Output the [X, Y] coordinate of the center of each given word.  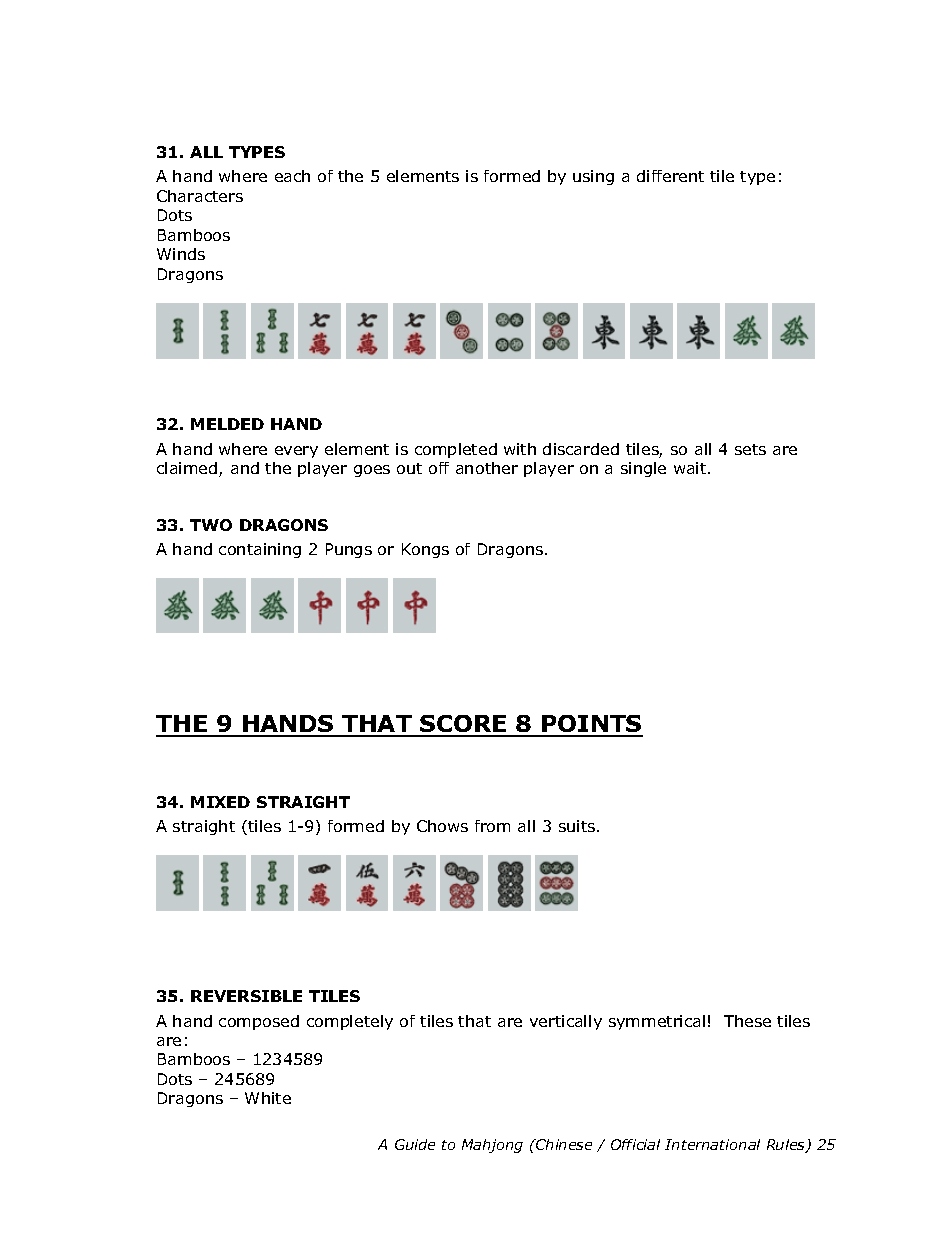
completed [456, 450]
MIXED [220, 802]
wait [691, 468]
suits [577, 826]
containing [260, 550]
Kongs [425, 550]
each [292, 176]
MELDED [227, 424]
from [492, 826]
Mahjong [492, 1146]
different [670, 176]
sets [750, 449]
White [268, 1098]
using [593, 177]
